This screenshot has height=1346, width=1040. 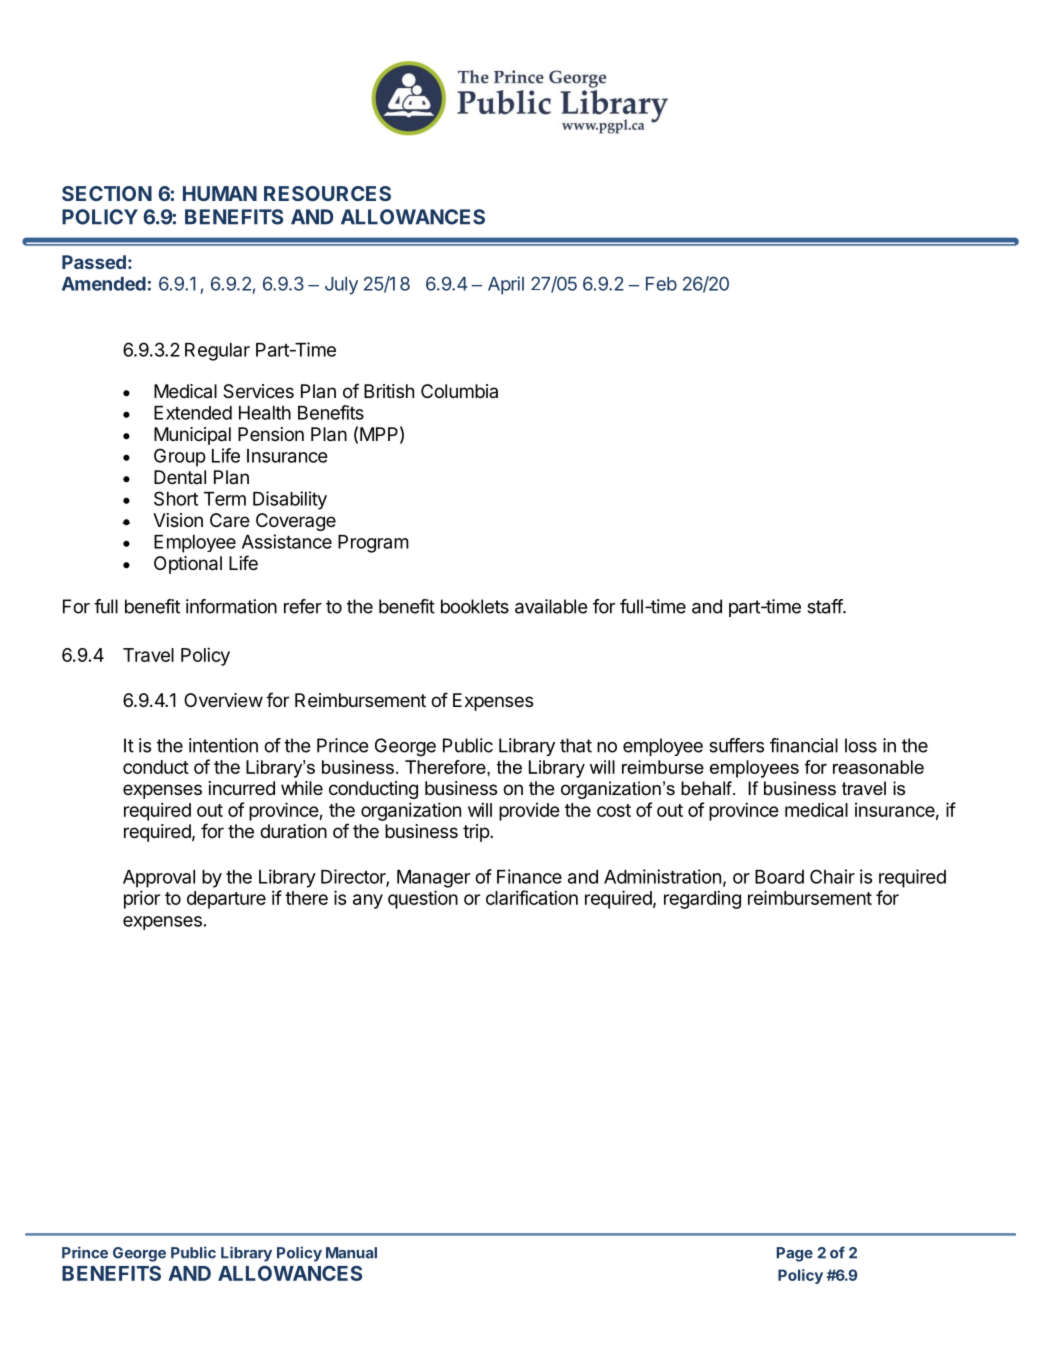 I want to click on Manual, so click(x=351, y=1253).
